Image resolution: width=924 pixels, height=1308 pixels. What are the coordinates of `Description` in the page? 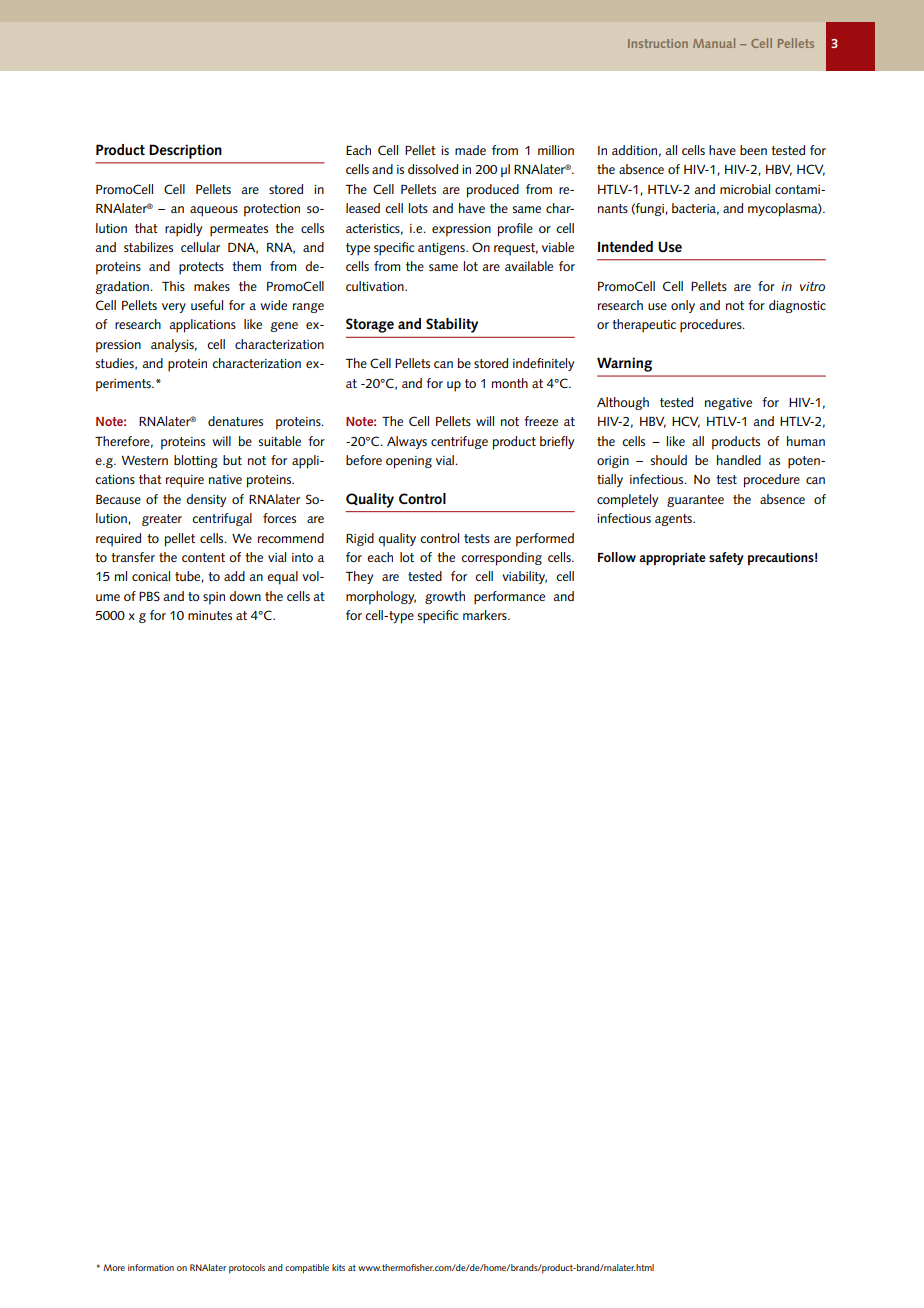 It's located at (185, 151).
